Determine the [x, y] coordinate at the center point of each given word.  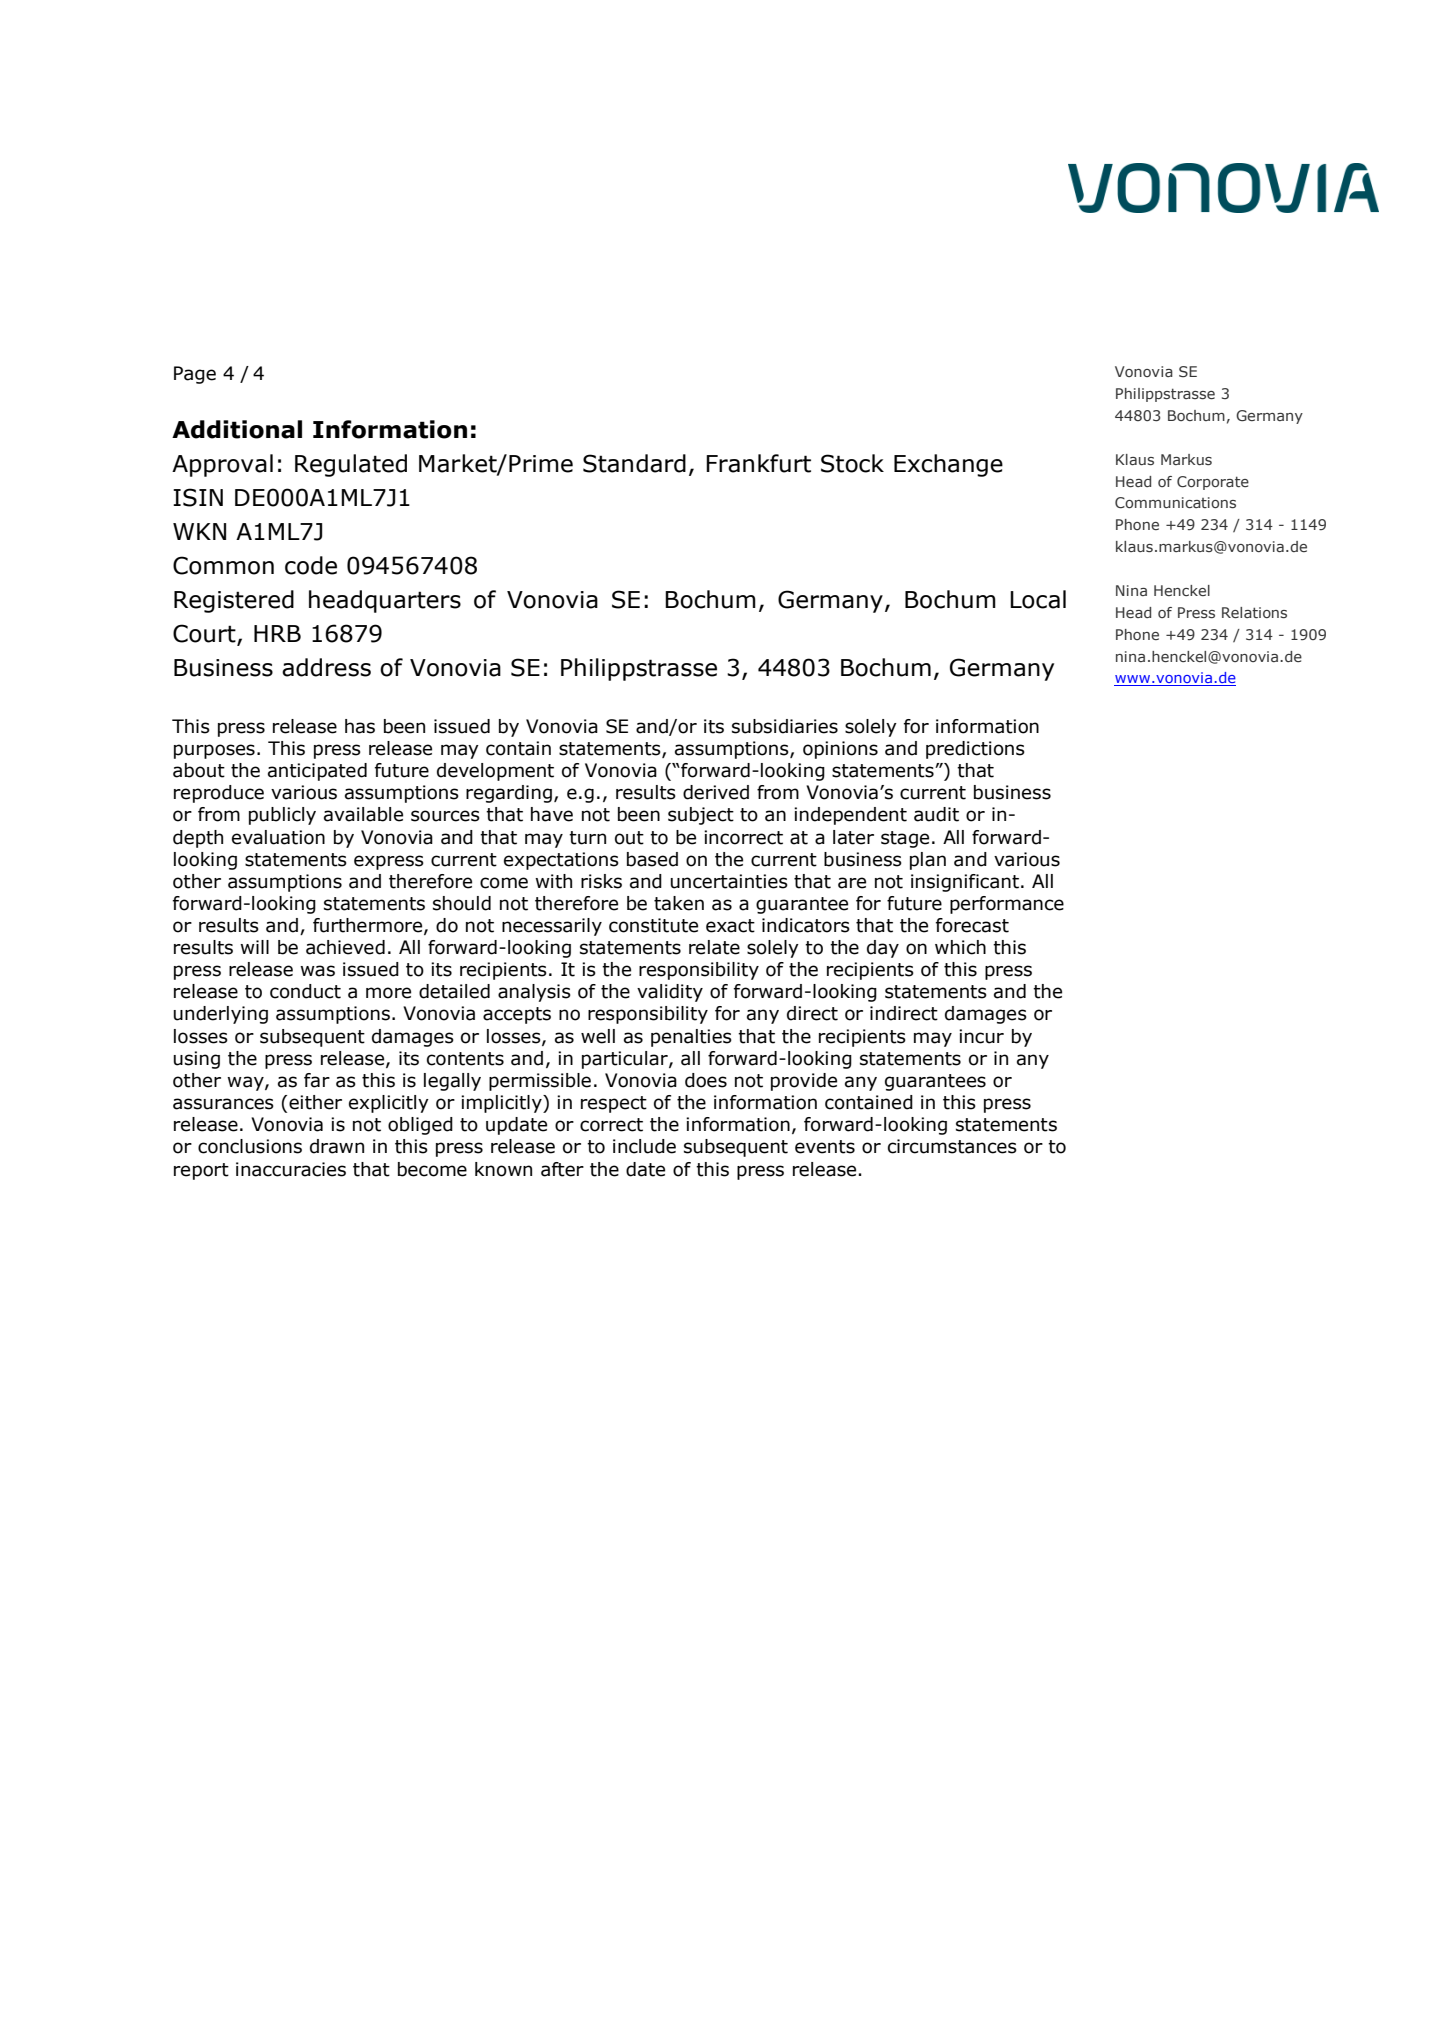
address [326, 667]
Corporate [1213, 483]
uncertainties [729, 881]
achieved [345, 947]
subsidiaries [785, 726]
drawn [337, 1146]
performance [1007, 905]
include [644, 1146]
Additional [237, 429]
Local [1038, 599]
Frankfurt [758, 463]
